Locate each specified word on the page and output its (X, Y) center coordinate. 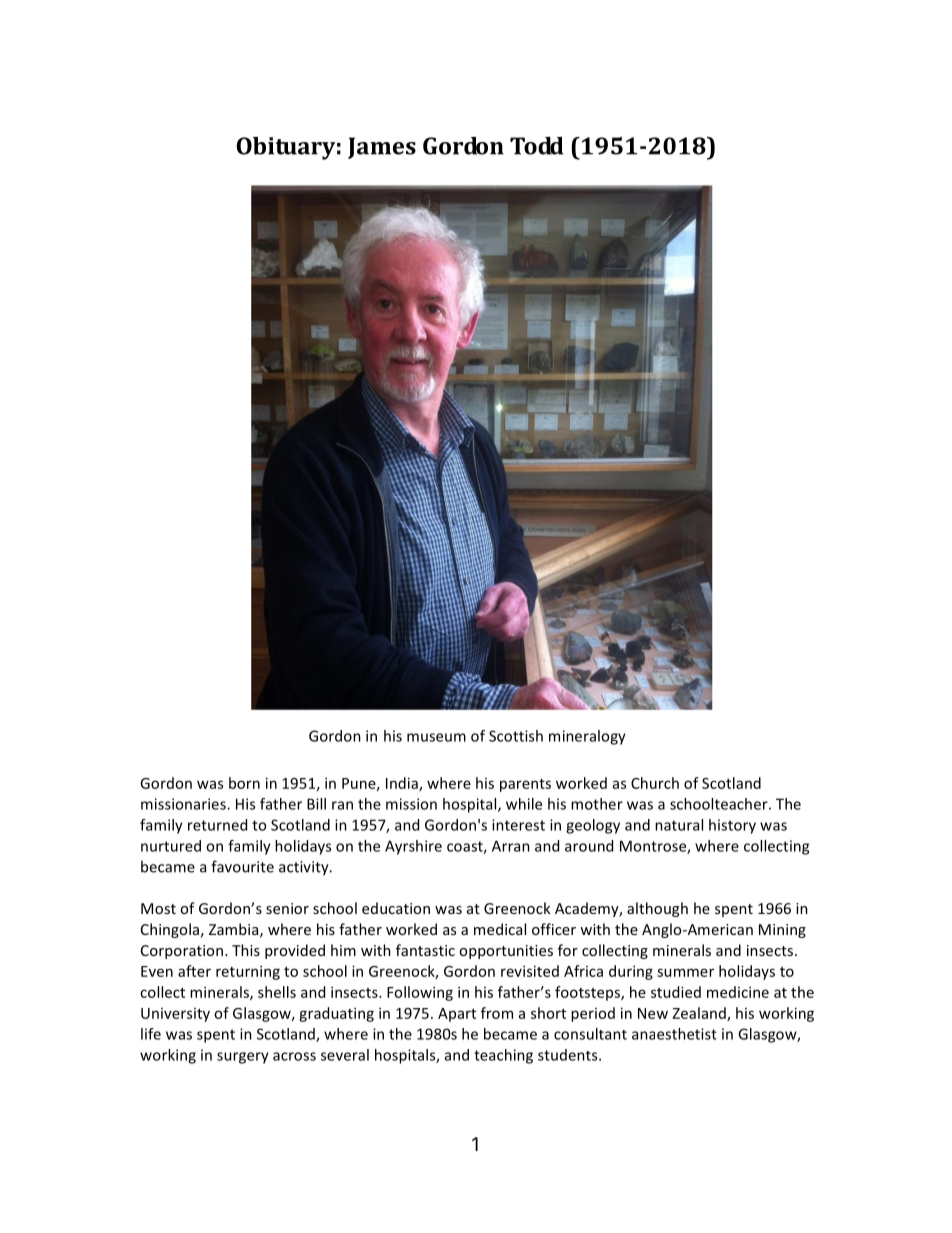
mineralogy (587, 737)
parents (525, 785)
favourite (242, 866)
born (244, 783)
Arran (511, 846)
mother (597, 804)
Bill (316, 804)
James (382, 148)
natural (679, 825)
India (403, 784)
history (732, 826)
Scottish (516, 736)
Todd (537, 146)
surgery (243, 1058)
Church (655, 783)
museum (436, 737)
